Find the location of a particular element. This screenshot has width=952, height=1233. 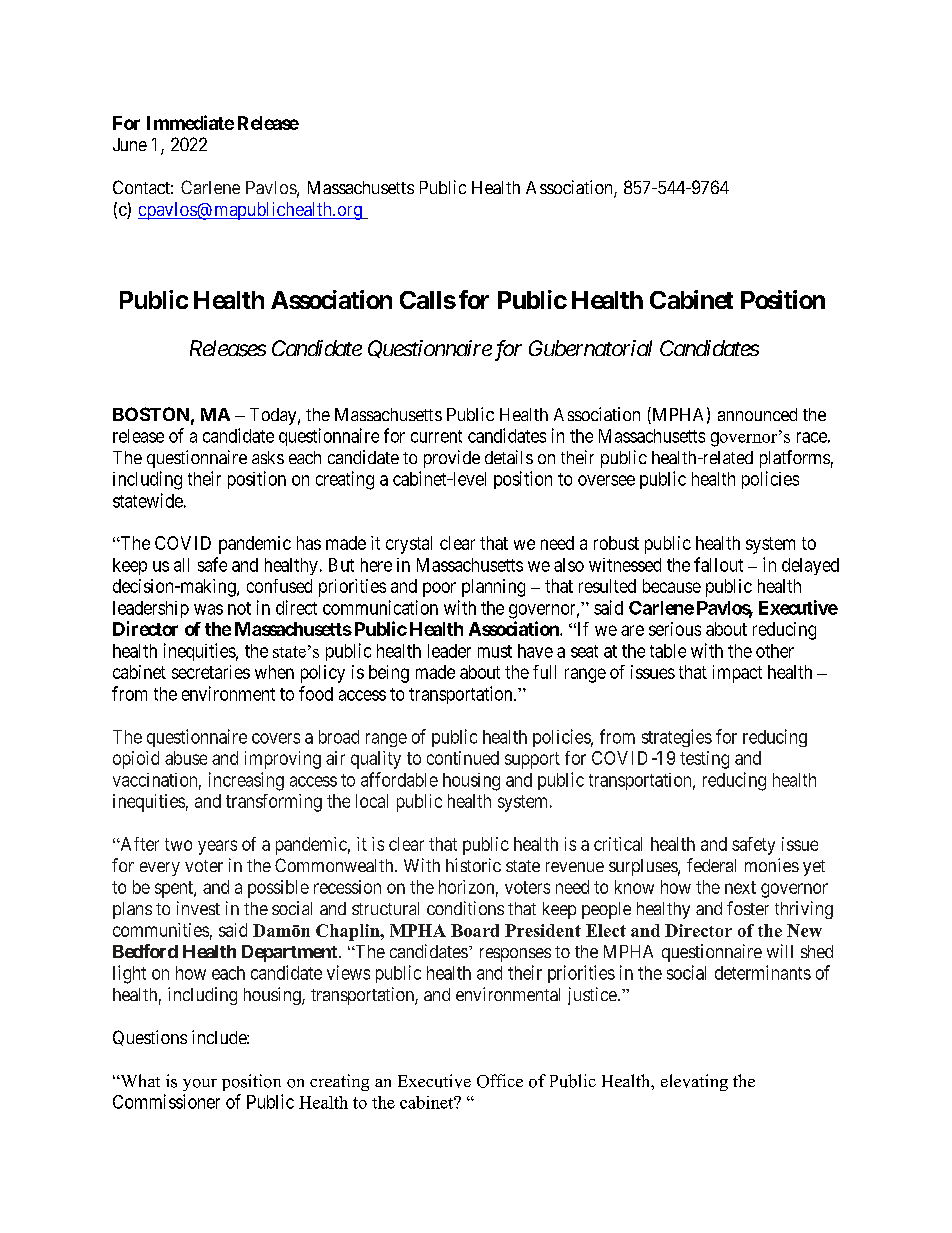

Office is located at coordinates (500, 1081).
